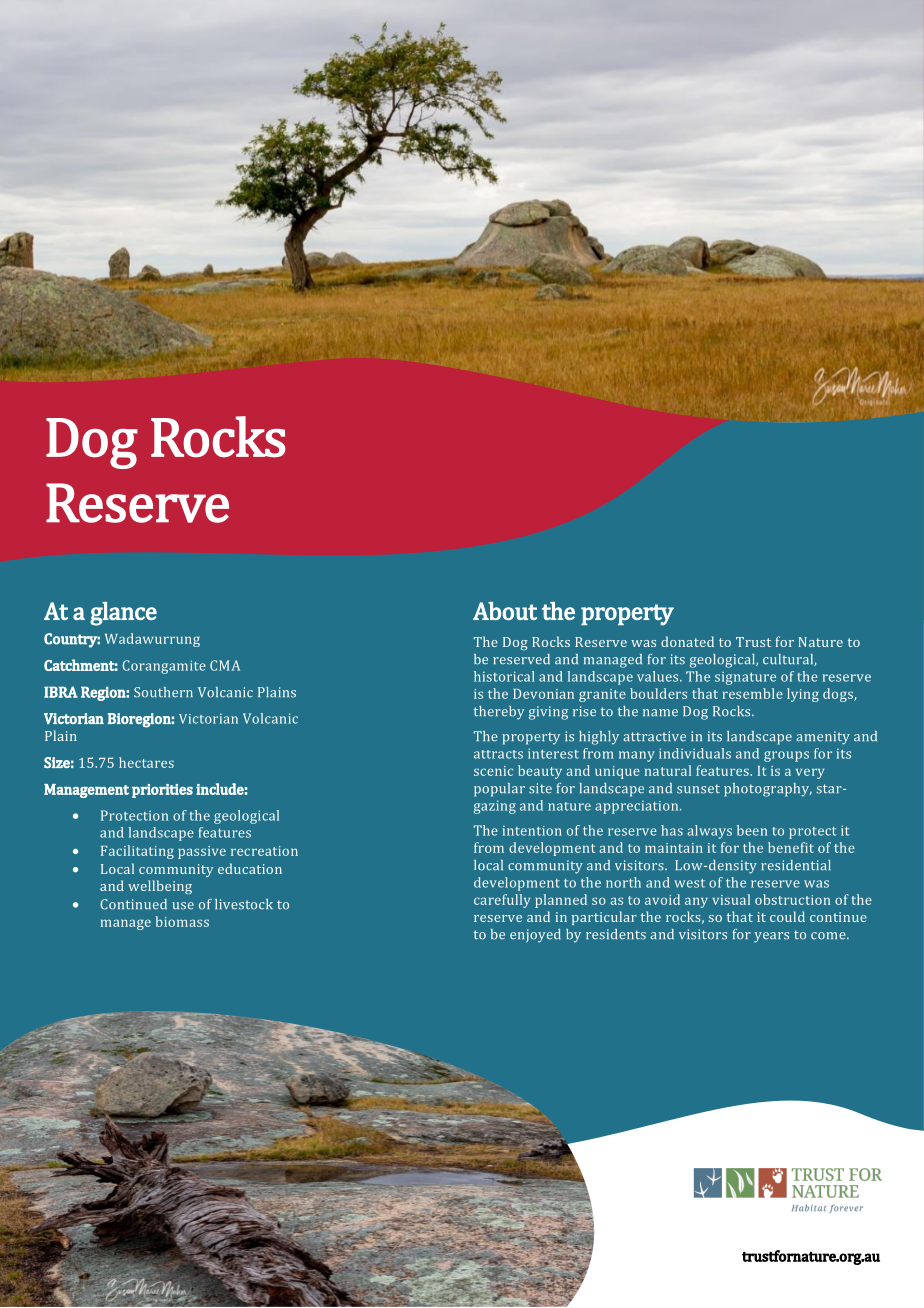  What do you see at coordinates (182, 921) in the page?
I see `biomass` at bounding box center [182, 921].
